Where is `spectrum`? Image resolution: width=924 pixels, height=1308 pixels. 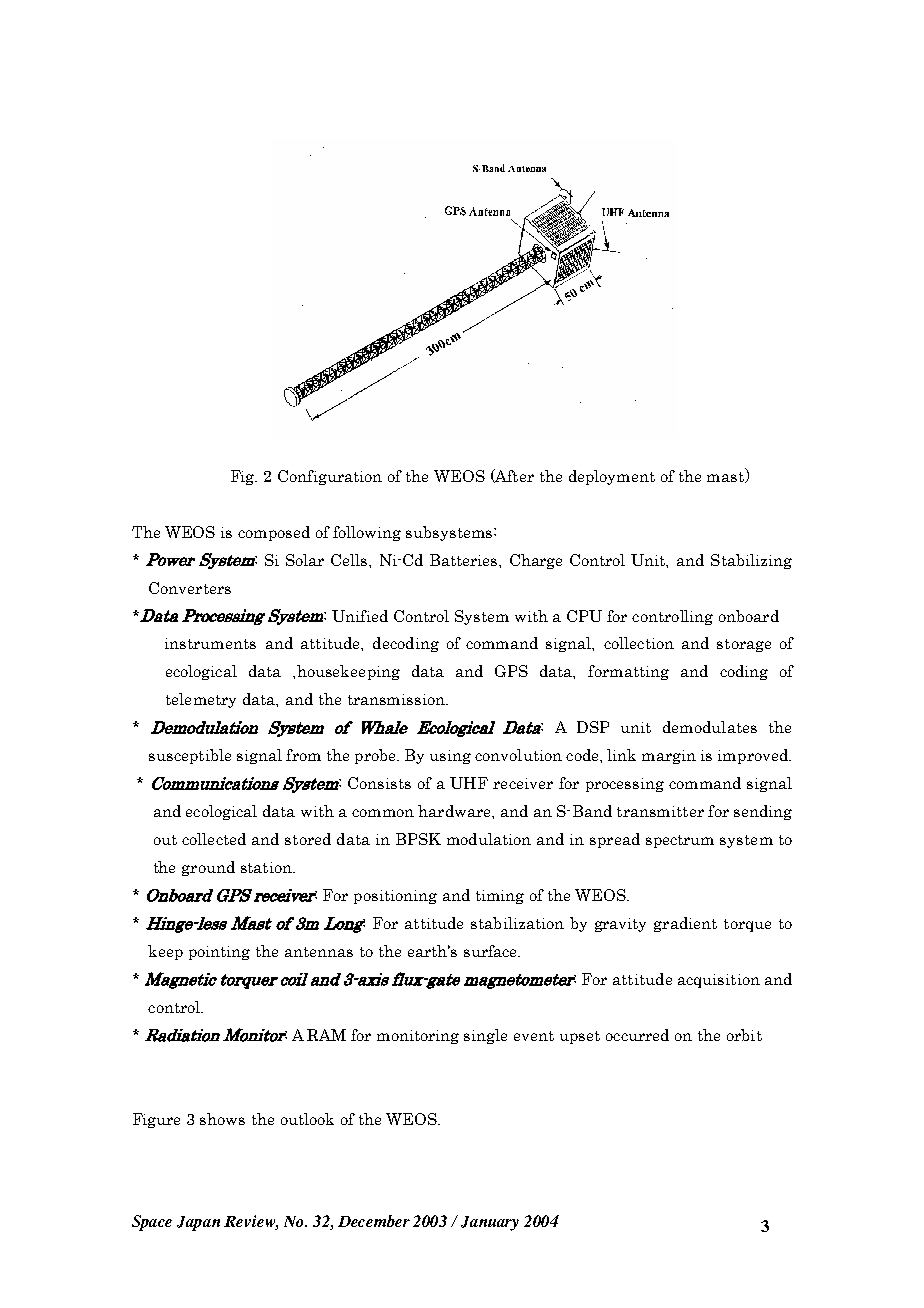
spectrum is located at coordinates (680, 841).
